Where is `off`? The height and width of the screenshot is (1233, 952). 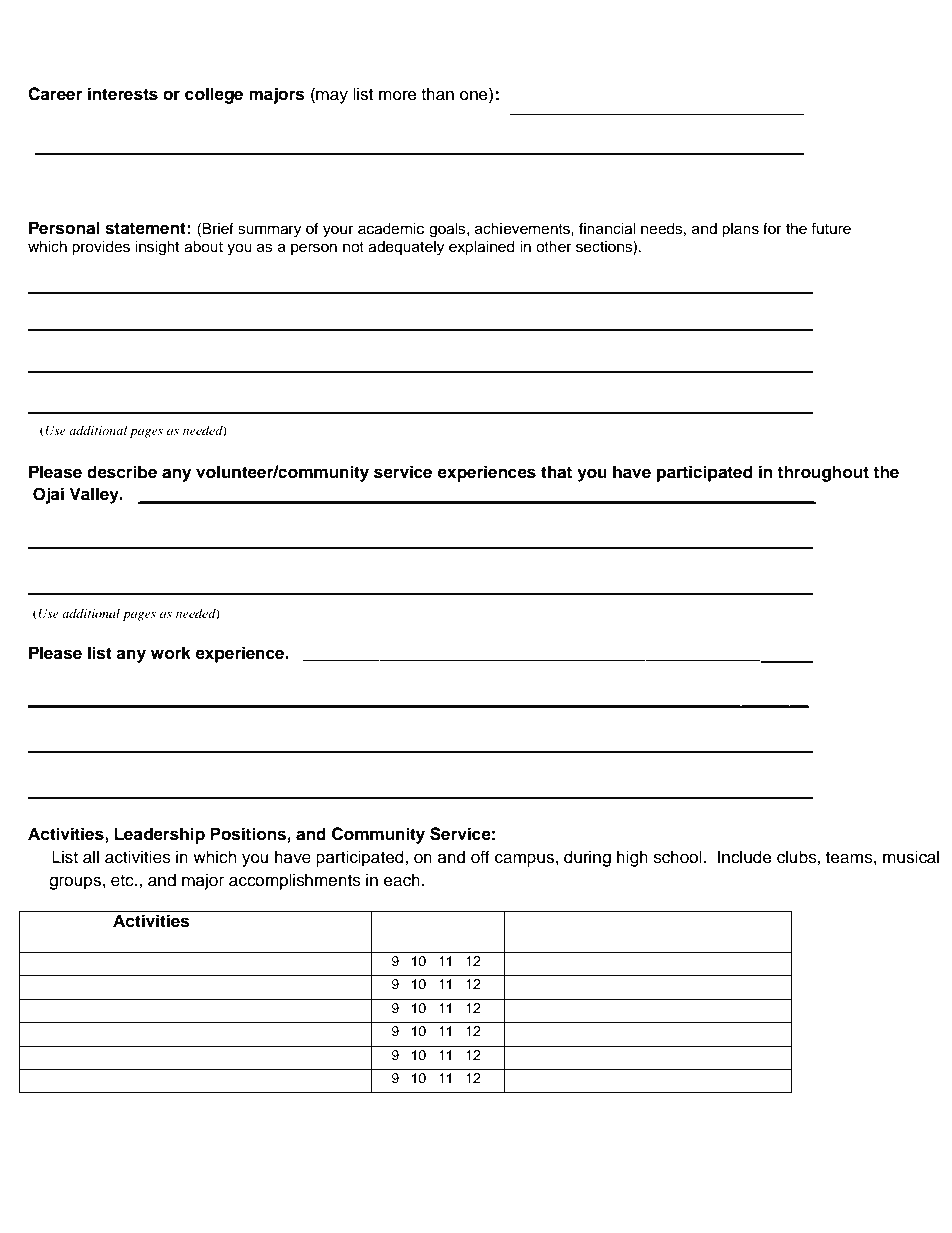
off is located at coordinates (480, 857).
